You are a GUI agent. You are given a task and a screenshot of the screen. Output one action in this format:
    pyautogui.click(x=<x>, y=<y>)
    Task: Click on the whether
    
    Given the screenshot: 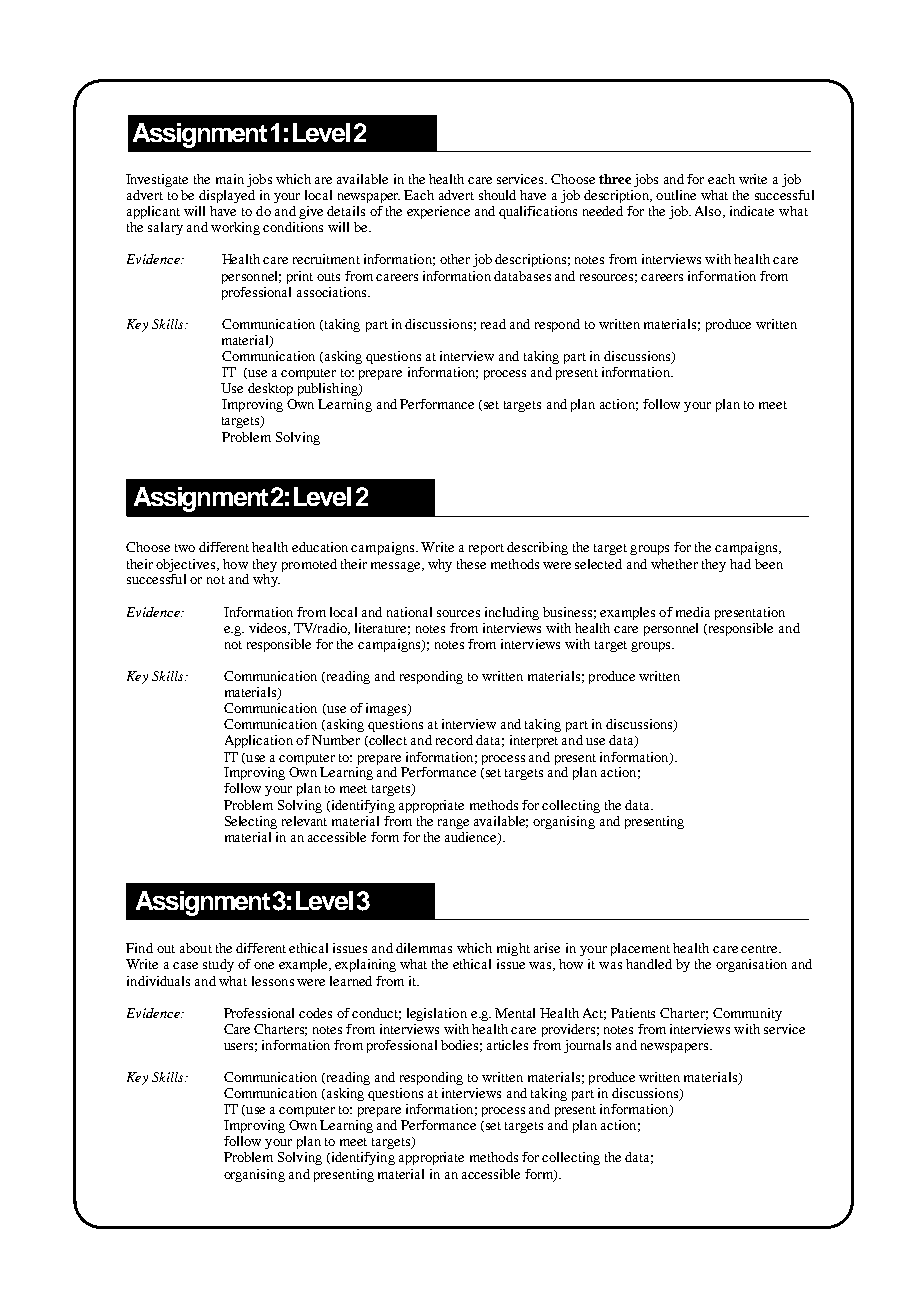 What is the action you would take?
    pyautogui.click(x=674, y=564)
